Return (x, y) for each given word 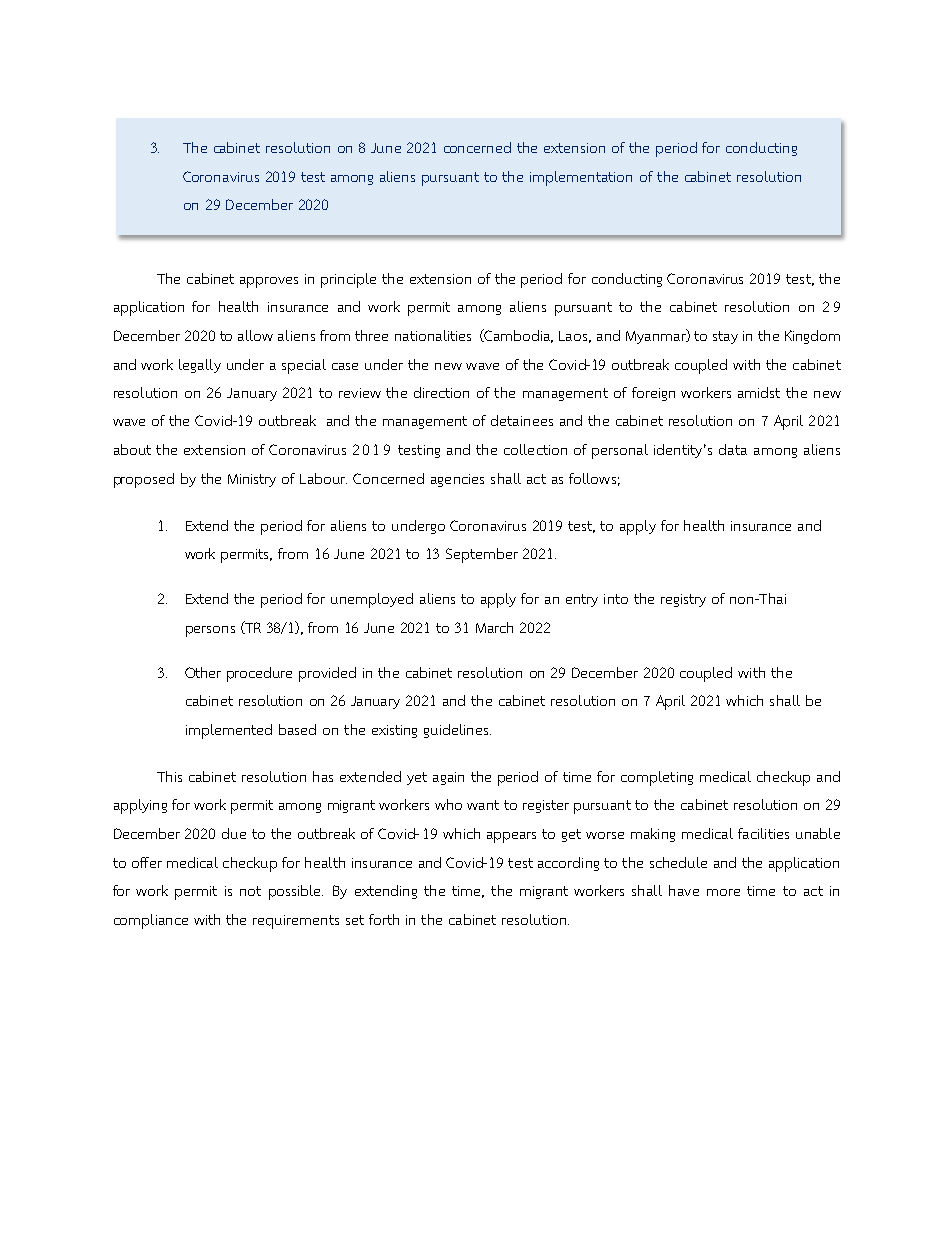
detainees (522, 420)
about (132, 449)
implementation (581, 178)
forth (384, 919)
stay (725, 337)
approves (269, 282)
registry (683, 600)
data (733, 449)
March (494, 627)
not (250, 891)
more (723, 892)
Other (203, 672)
